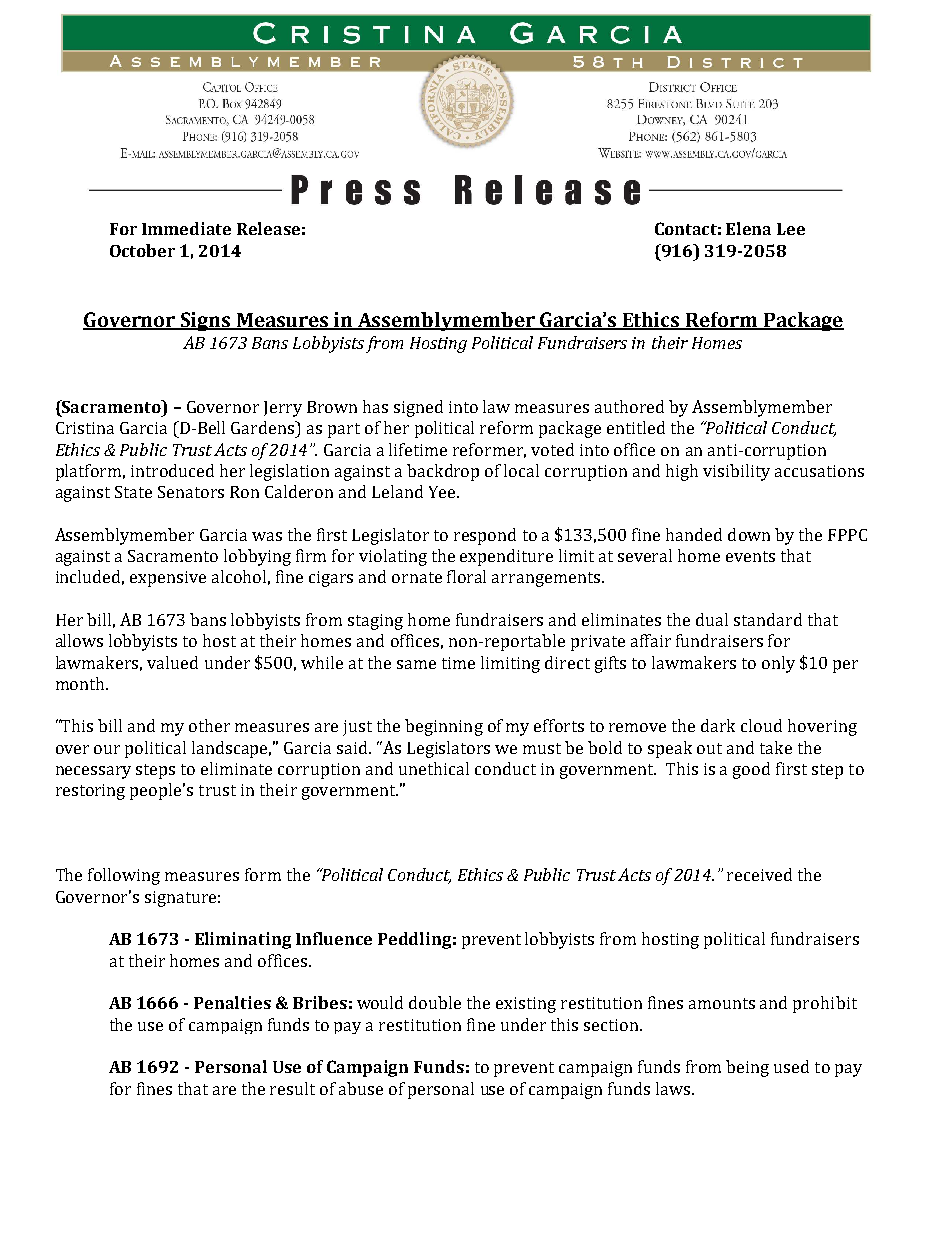 The width and height of the document is (952, 1233). Describe the element at coordinates (444, 727) in the document. I see `beginning` at that location.
